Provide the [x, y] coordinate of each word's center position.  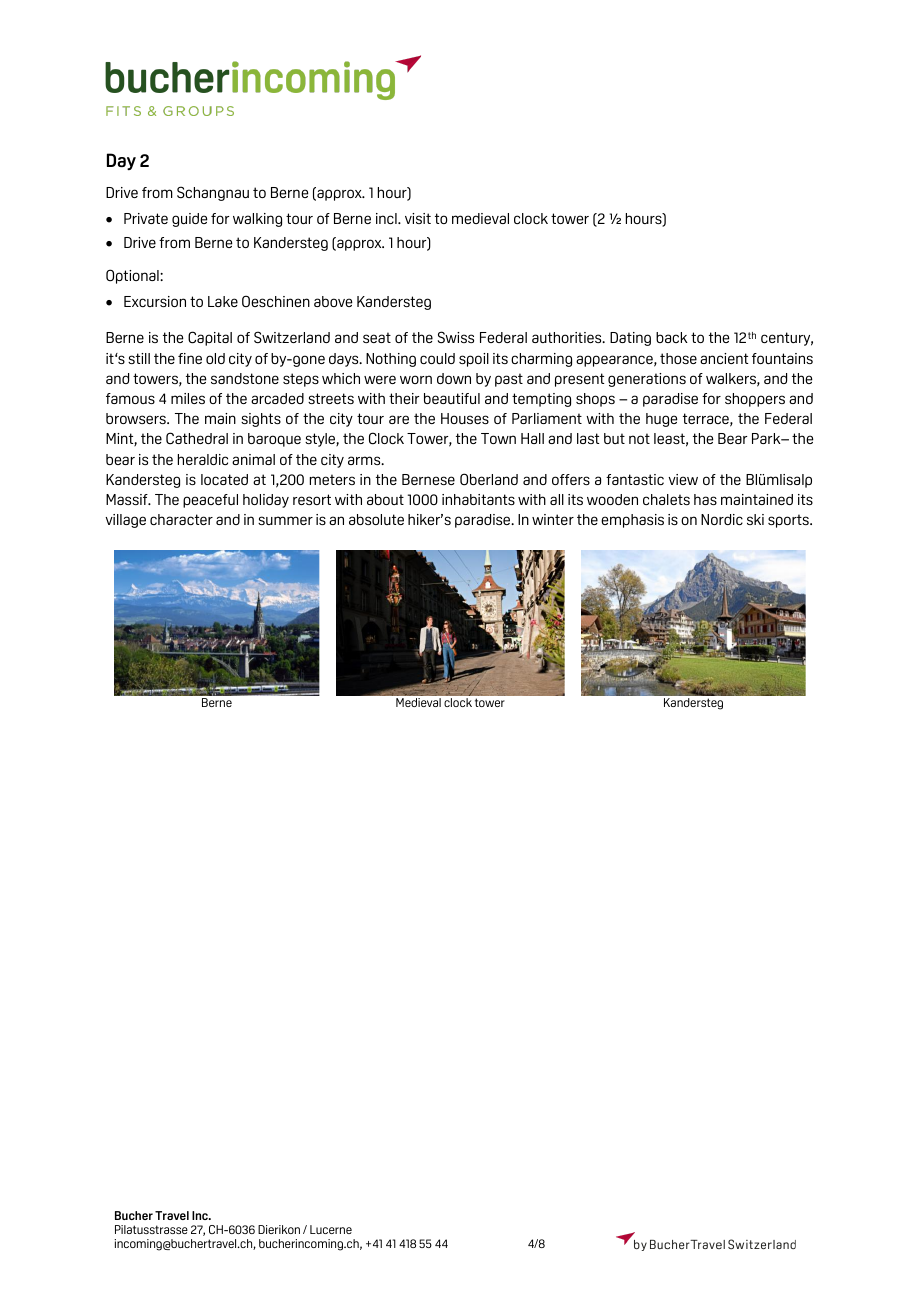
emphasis [632, 521]
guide [190, 220]
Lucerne [331, 1229]
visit [418, 218]
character [181, 519]
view [683, 479]
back [672, 337]
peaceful [210, 501]
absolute [376, 519]
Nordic [722, 519]
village [125, 521]
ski [755, 519]
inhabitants [478, 499]
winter [553, 519]
